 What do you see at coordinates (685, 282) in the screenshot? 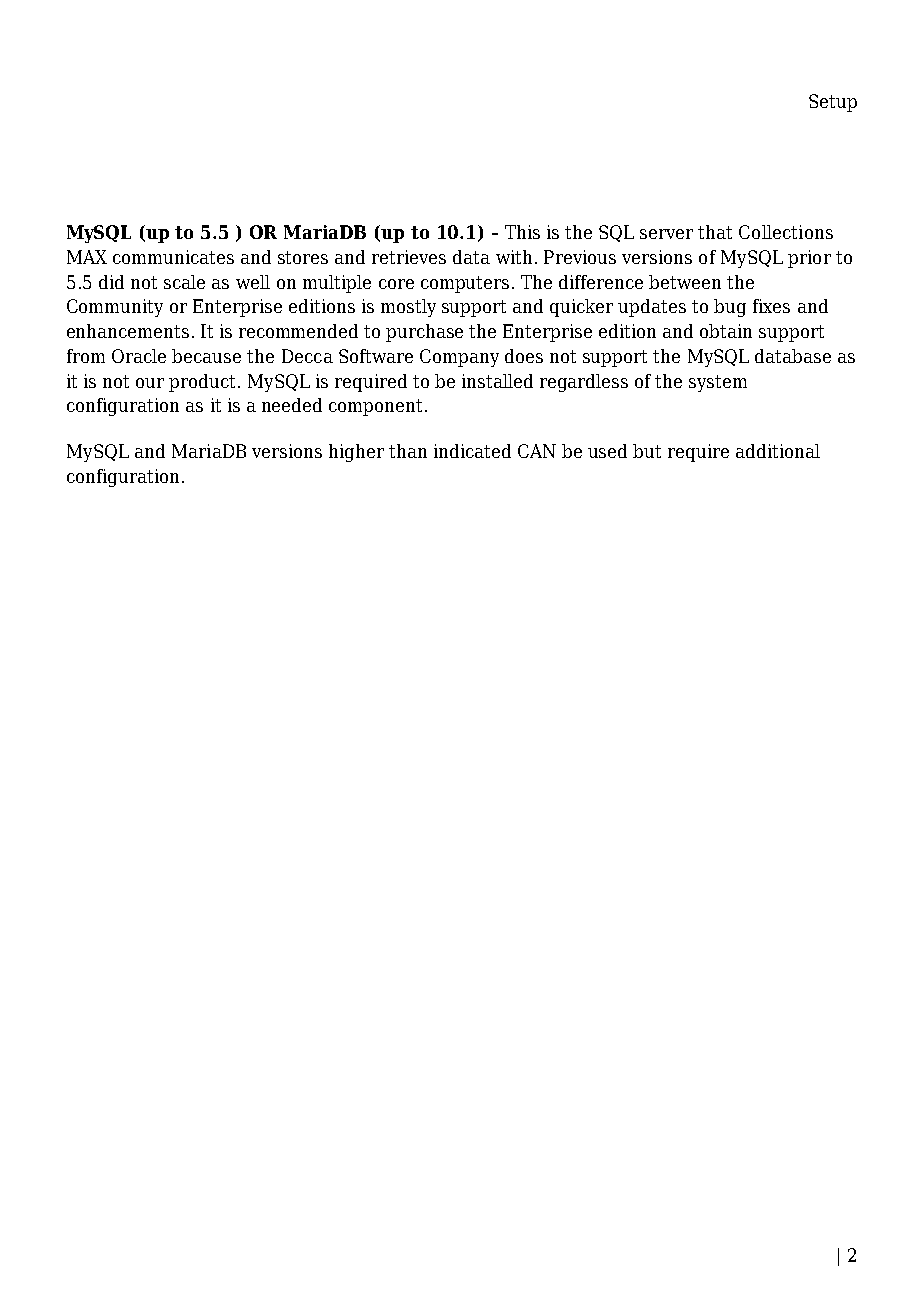
I see `between` at bounding box center [685, 282].
